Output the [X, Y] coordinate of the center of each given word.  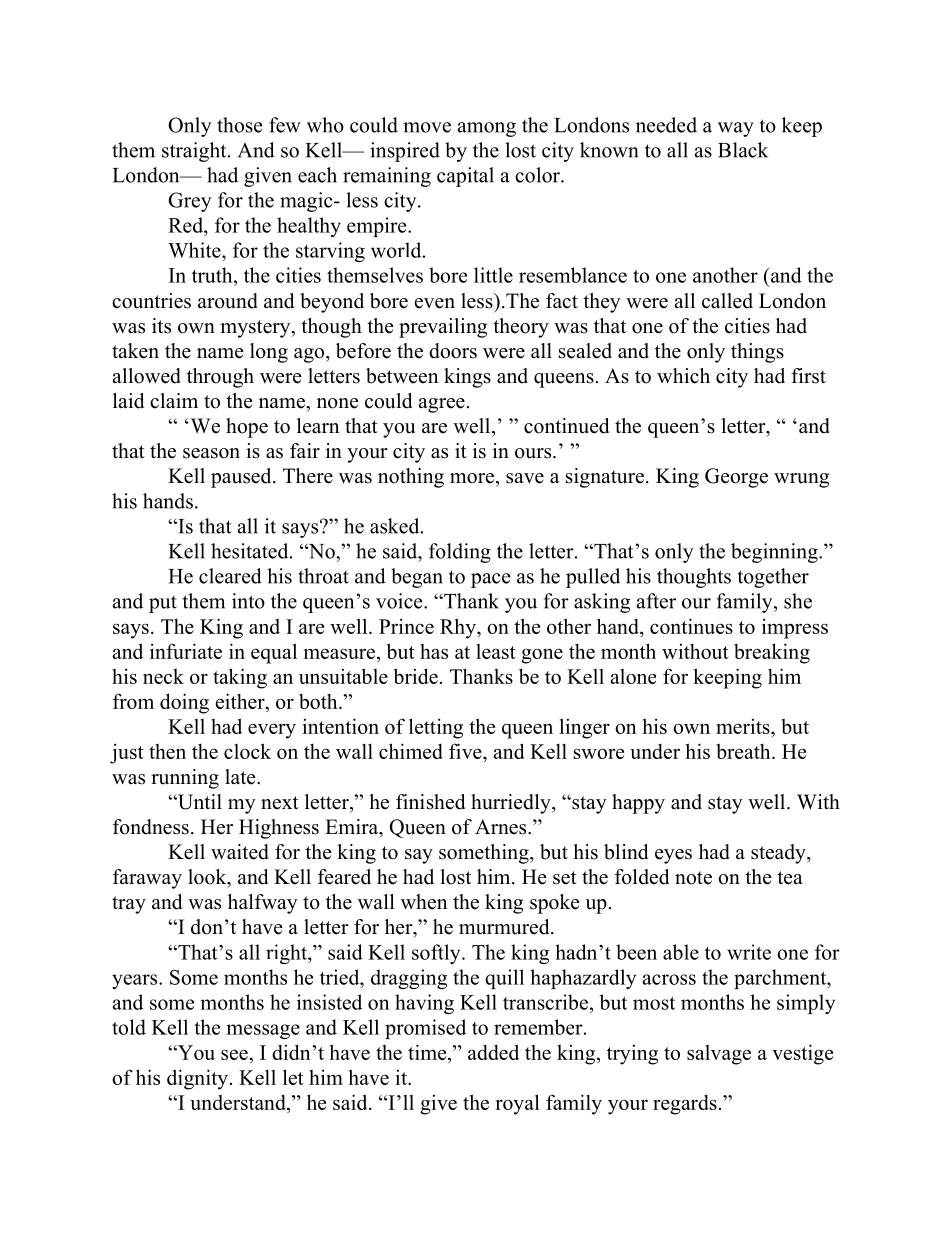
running [185, 779]
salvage [719, 1055]
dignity [197, 1079]
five [466, 751]
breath [744, 751]
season [211, 453]
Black [743, 150]
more [472, 478]
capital [465, 177]
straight [195, 152]
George [736, 478]
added [493, 1052]
